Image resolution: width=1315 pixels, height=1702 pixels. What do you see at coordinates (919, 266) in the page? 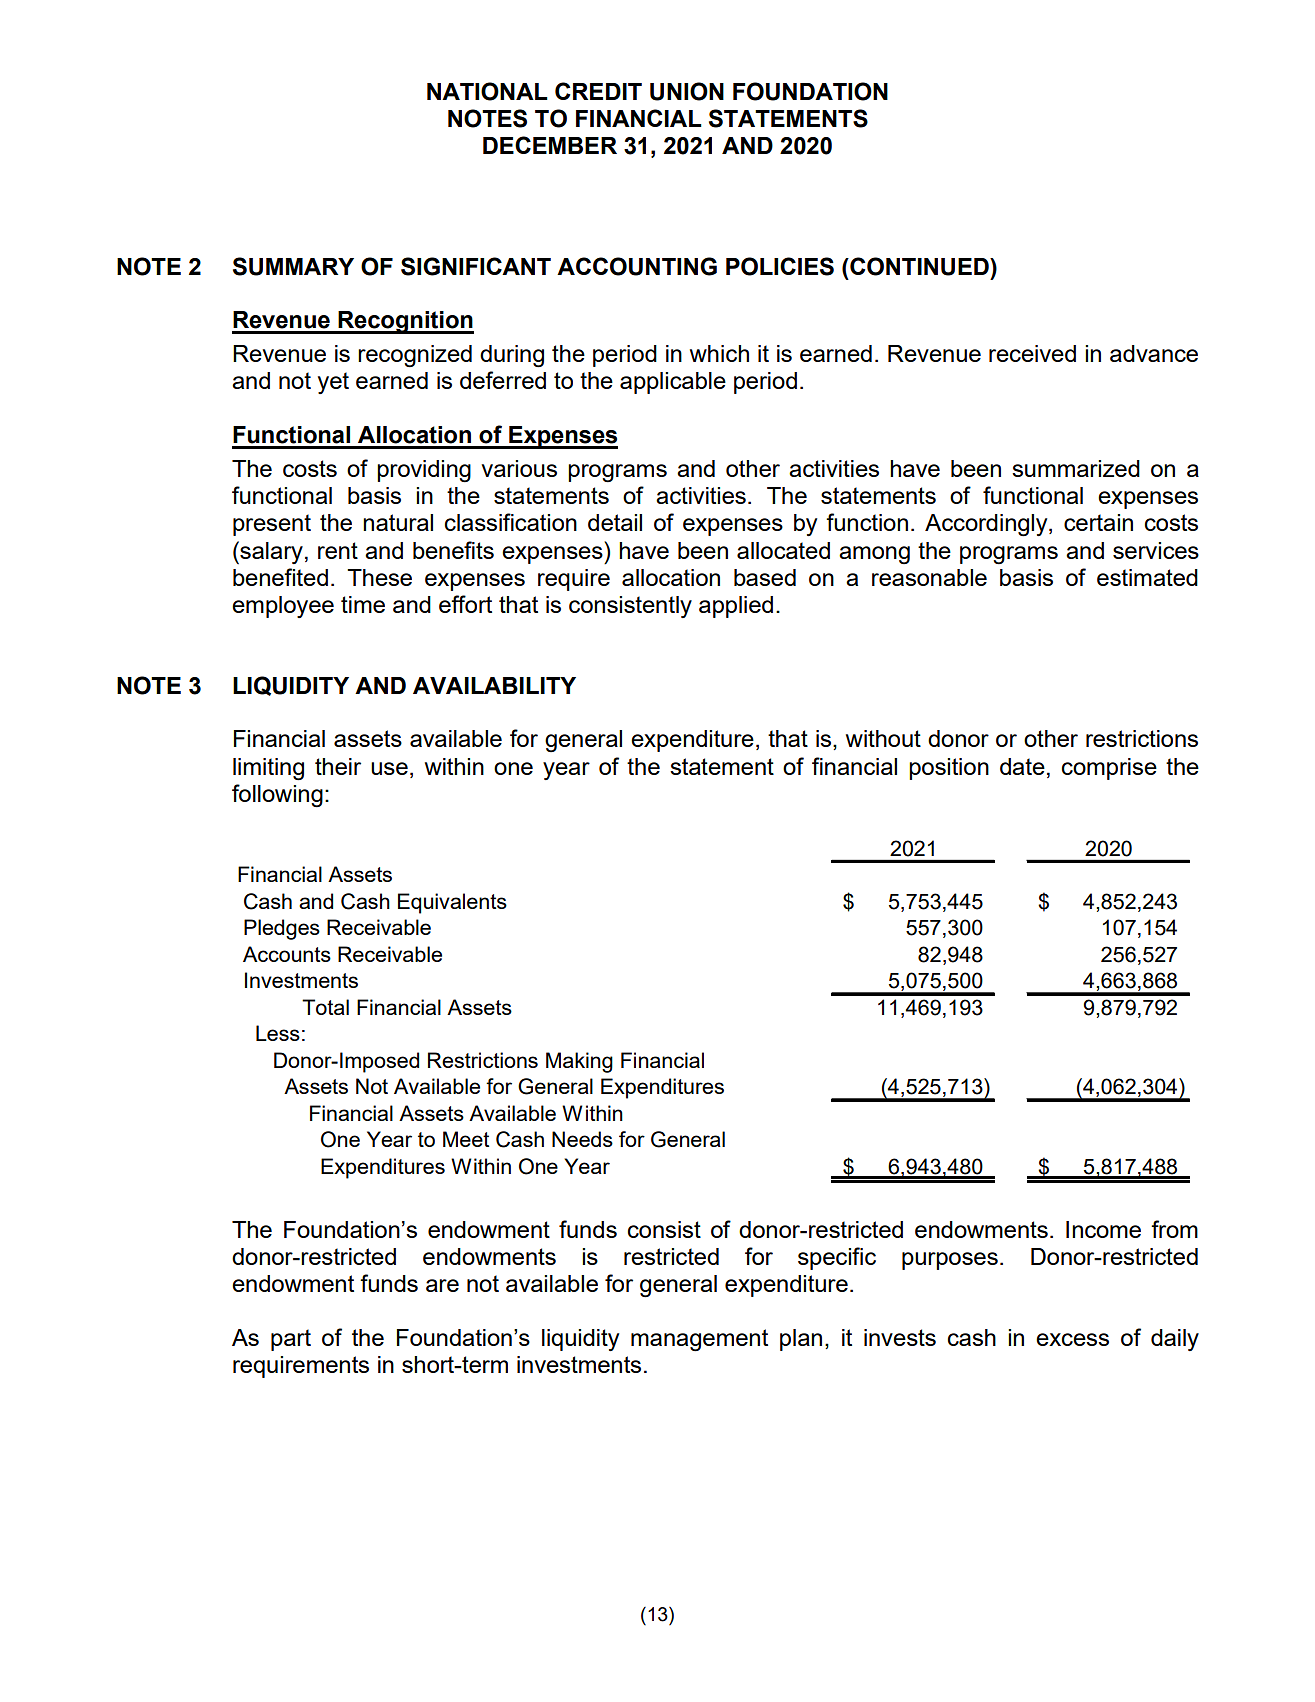
I see `CONTINUED` at bounding box center [919, 266].
